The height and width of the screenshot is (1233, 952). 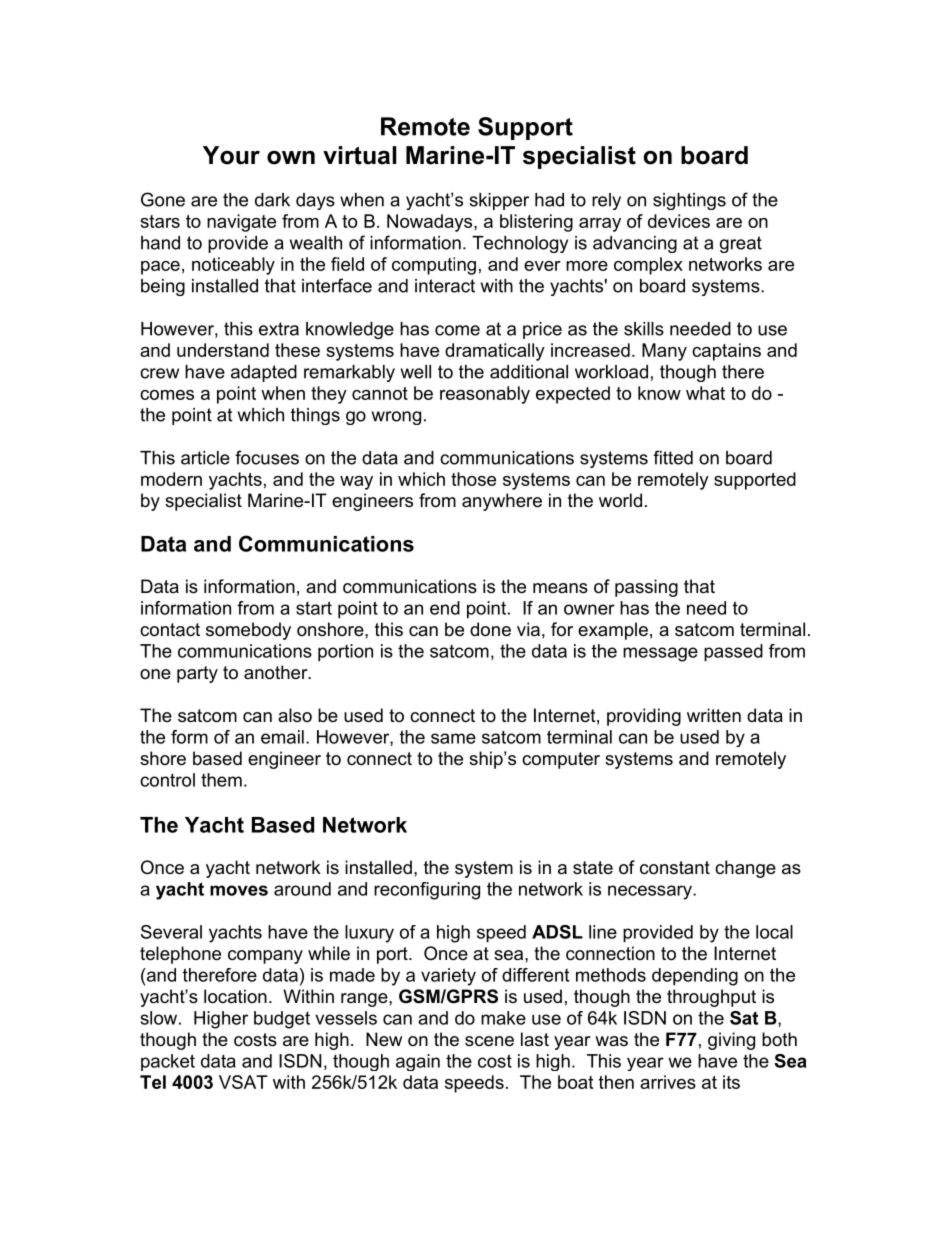 I want to click on scene, so click(x=489, y=1041).
